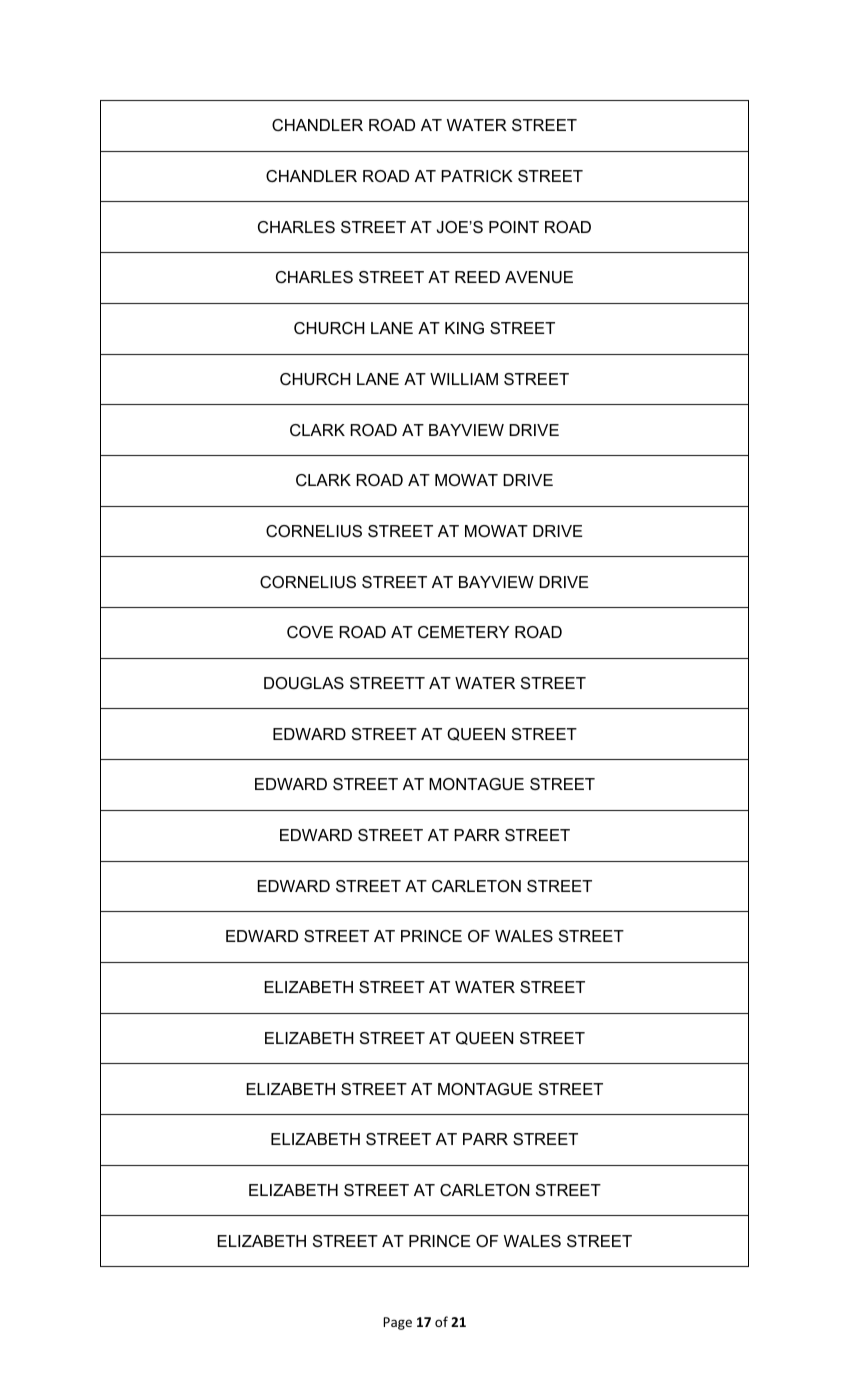 The height and width of the image is (1400, 849). I want to click on REED, so click(477, 277).
